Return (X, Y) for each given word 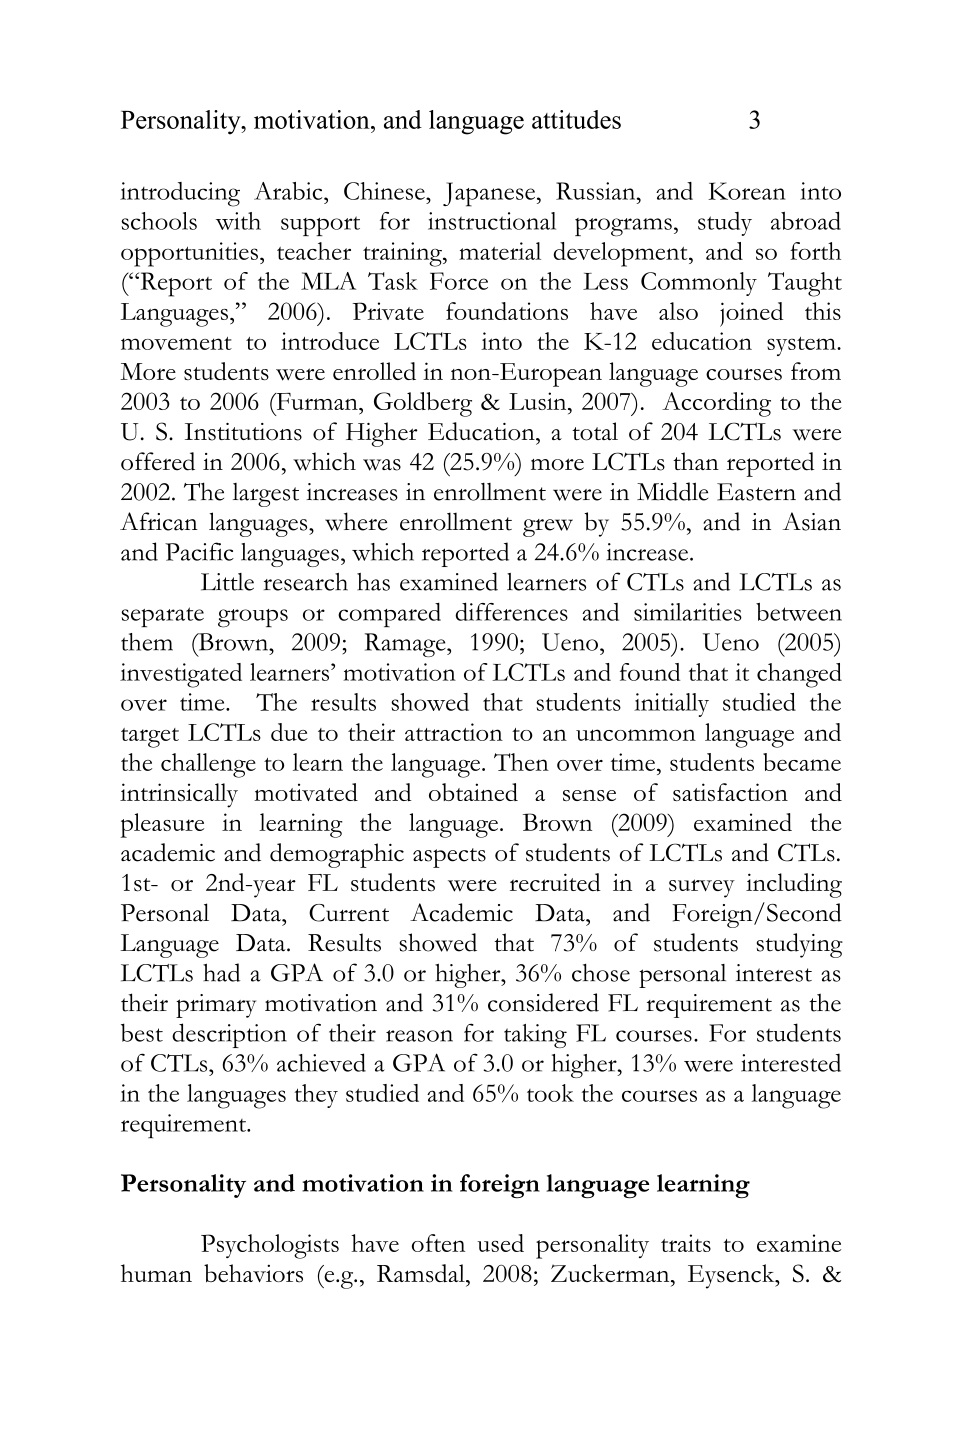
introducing (180, 194)
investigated (181, 675)
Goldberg (423, 404)
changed (799, 675)
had (221, 972)
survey (702, 888)
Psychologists (270, 1246)
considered (543, 1002)
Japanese (489, 194)
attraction (454, 732)
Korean (747, 191)
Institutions (243, 432)
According (716, 404)
